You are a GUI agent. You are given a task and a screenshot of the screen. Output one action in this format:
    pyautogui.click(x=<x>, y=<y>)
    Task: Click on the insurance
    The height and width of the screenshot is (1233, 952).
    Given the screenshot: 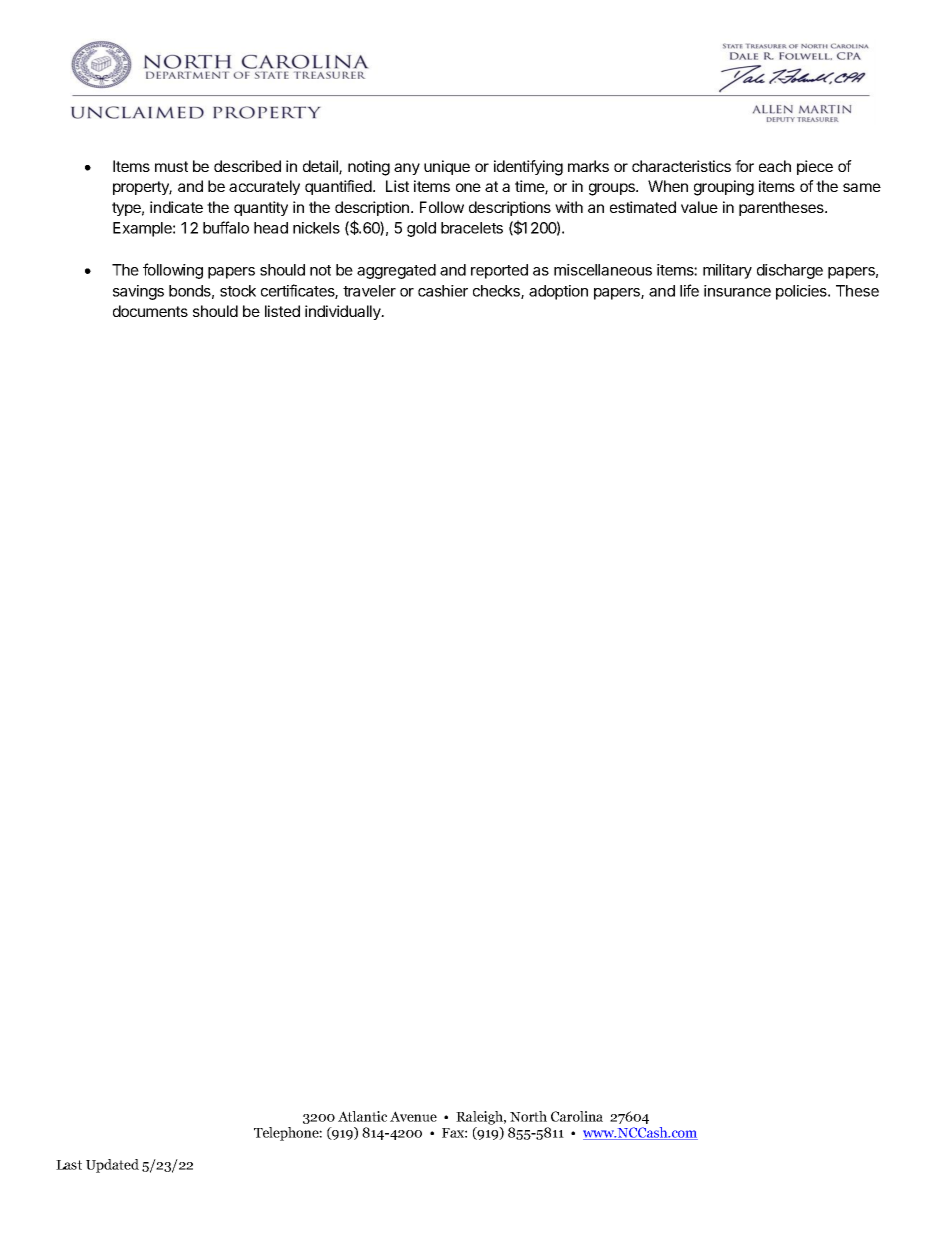 What is the action you would take?
    pyautogui.click(x=737, y=291)
